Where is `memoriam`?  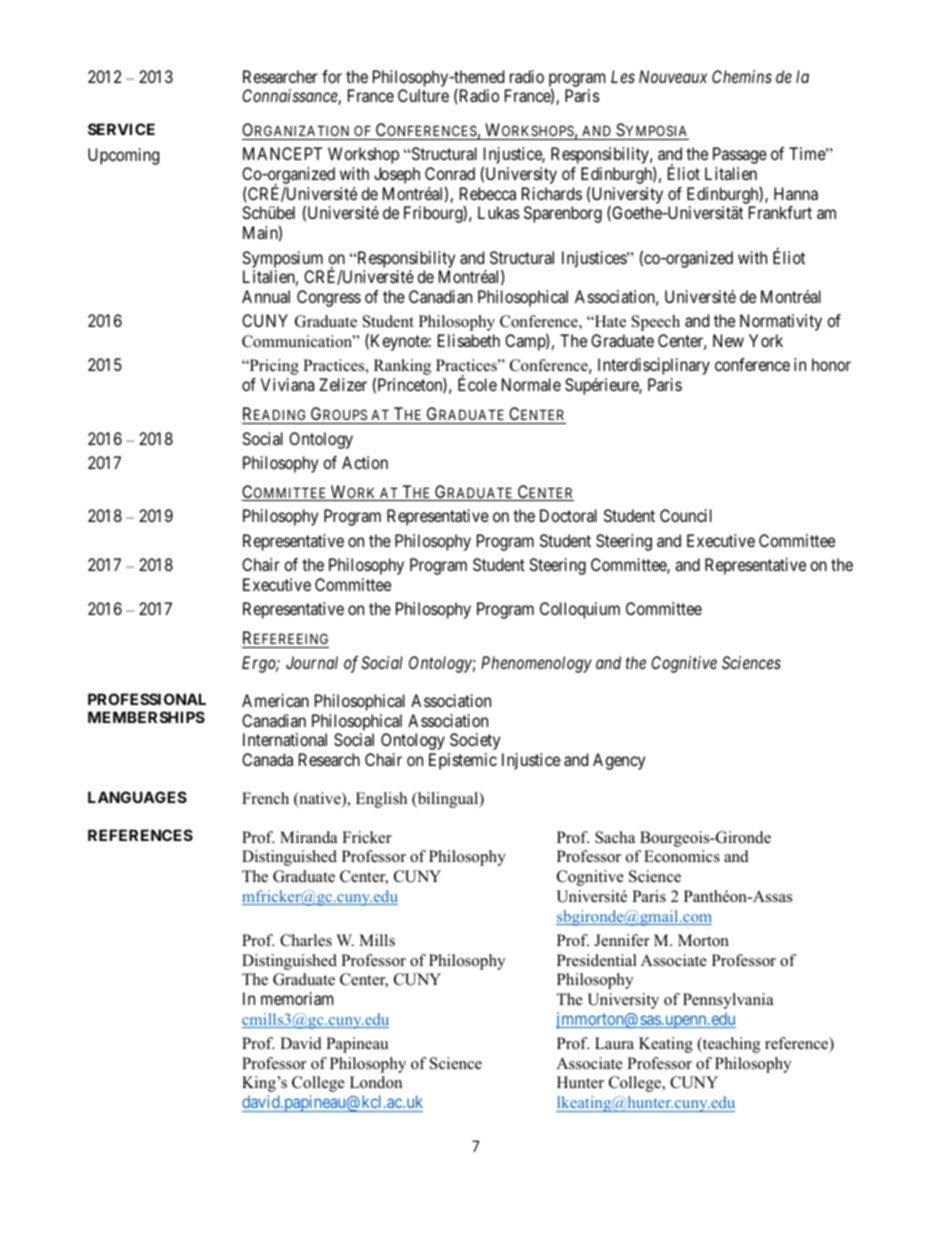 memoriam is located at coordinates (297, 998).
